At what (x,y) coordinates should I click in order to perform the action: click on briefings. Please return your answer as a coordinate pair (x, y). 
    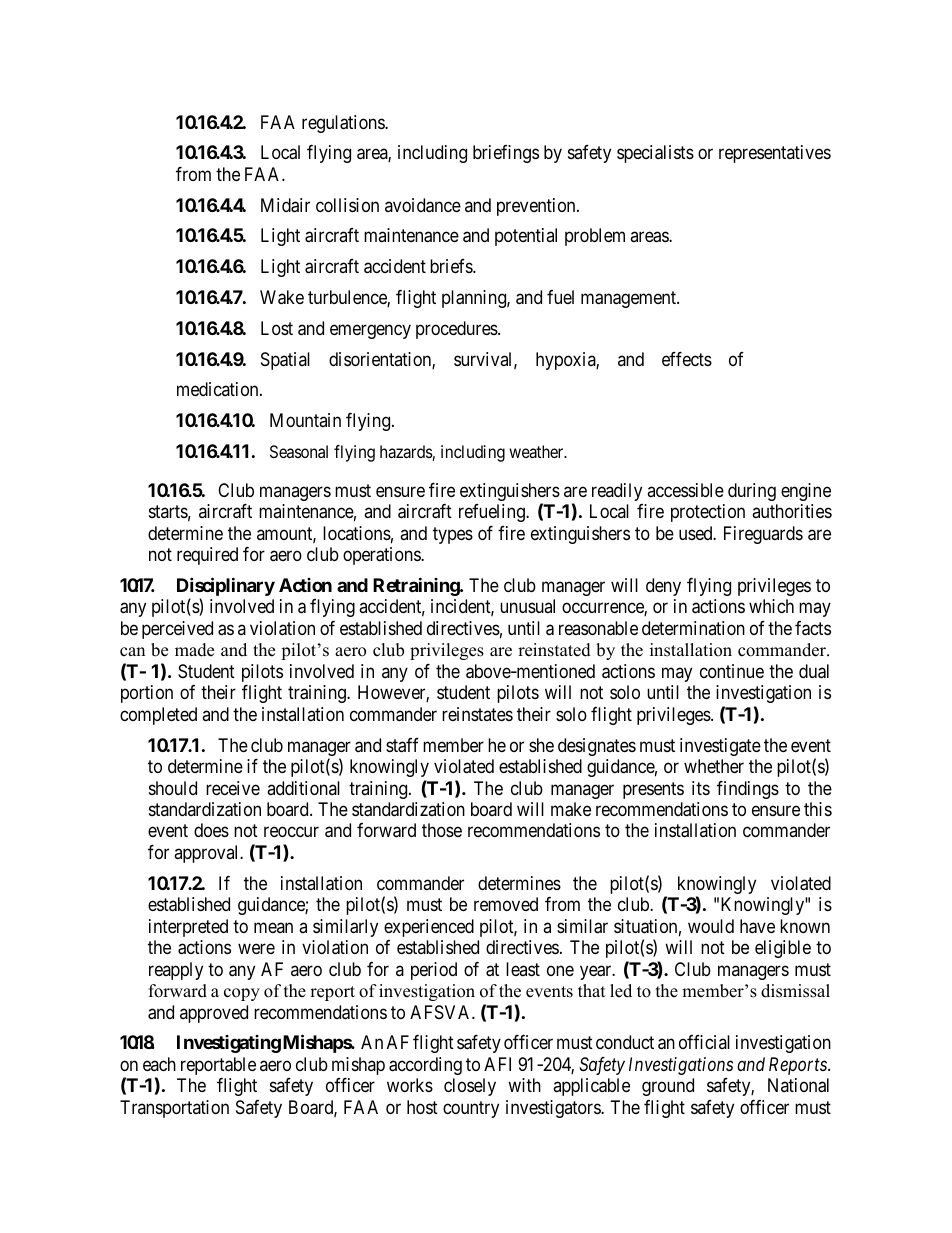
    Looking at the image, I should click on (506, 154).
